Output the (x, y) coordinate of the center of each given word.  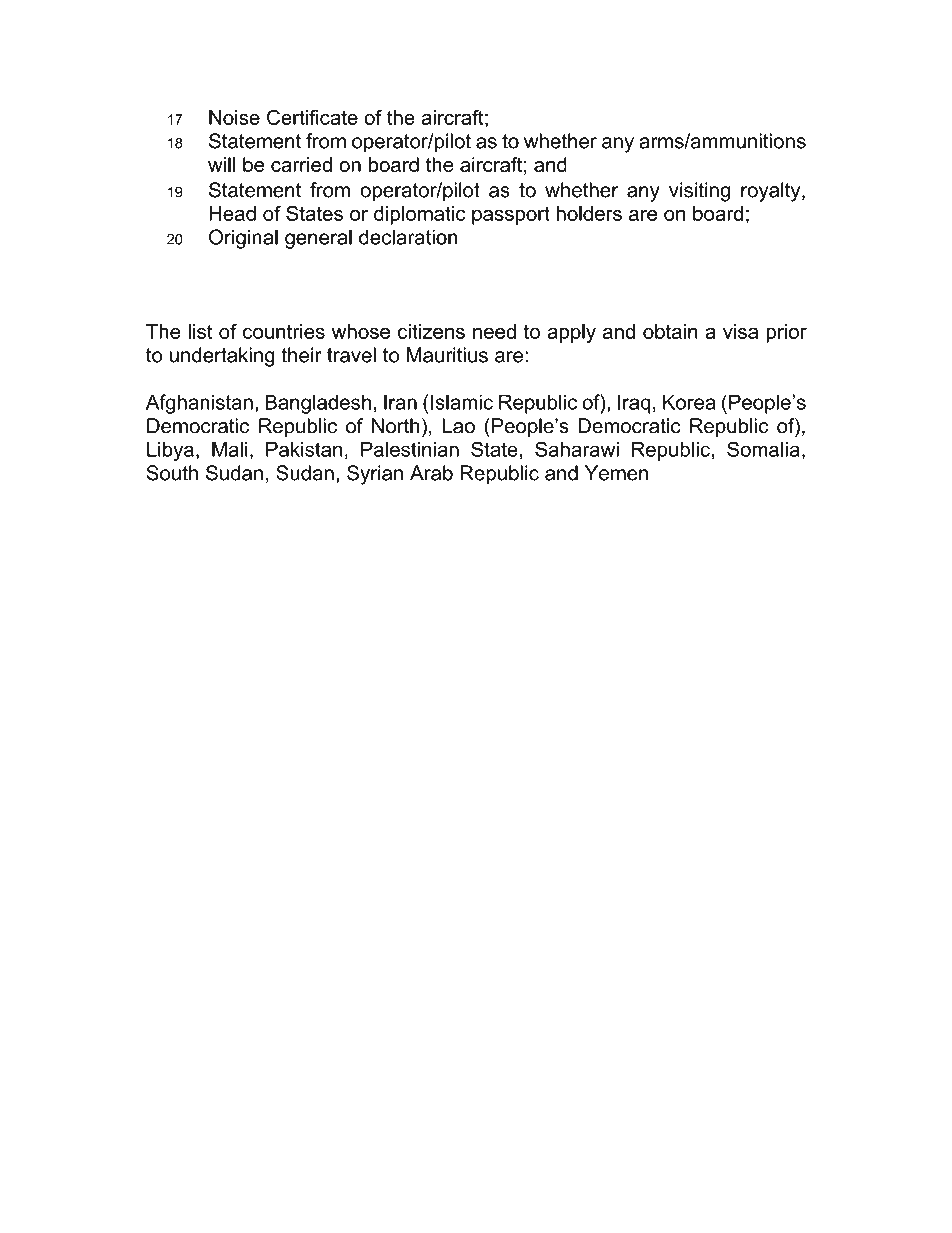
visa (740, 331)
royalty (772, 192)
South (172, 473)
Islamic (462, 402)
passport (511, 216)
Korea (689, 402)
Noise (234, 117)
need (494, 331)
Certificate (312, 117)
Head (232, 213)
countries (284, 331)
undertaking (222, 357)
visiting (699, 192)
